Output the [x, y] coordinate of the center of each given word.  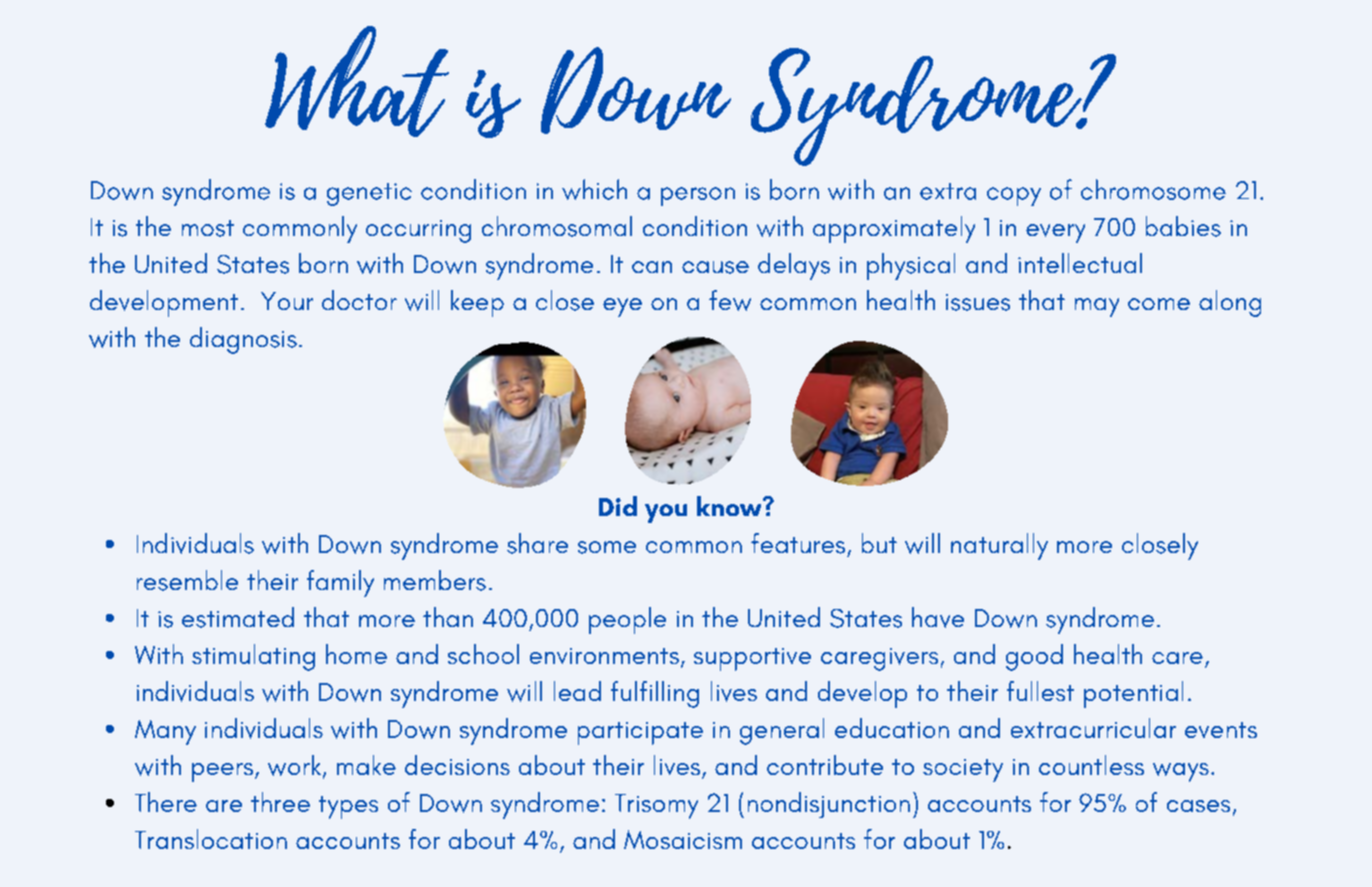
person [698, 196]
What [357, 81]
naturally [999, 546]
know [730, 506]
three [280, 802]
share [537, 543]
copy [1014, 196]
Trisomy [656, 806]
